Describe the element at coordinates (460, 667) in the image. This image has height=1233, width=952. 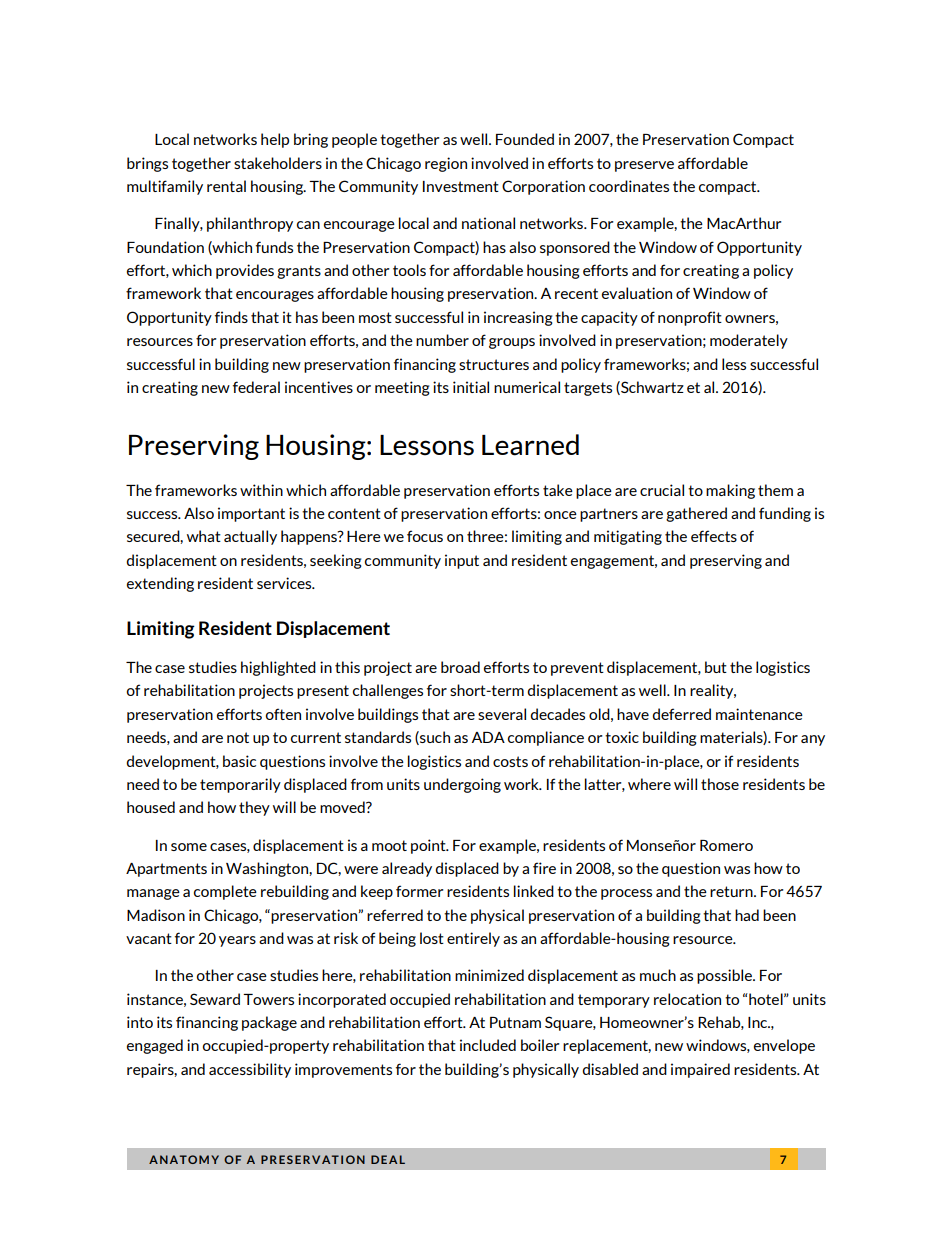
I see `broad` at that location.
